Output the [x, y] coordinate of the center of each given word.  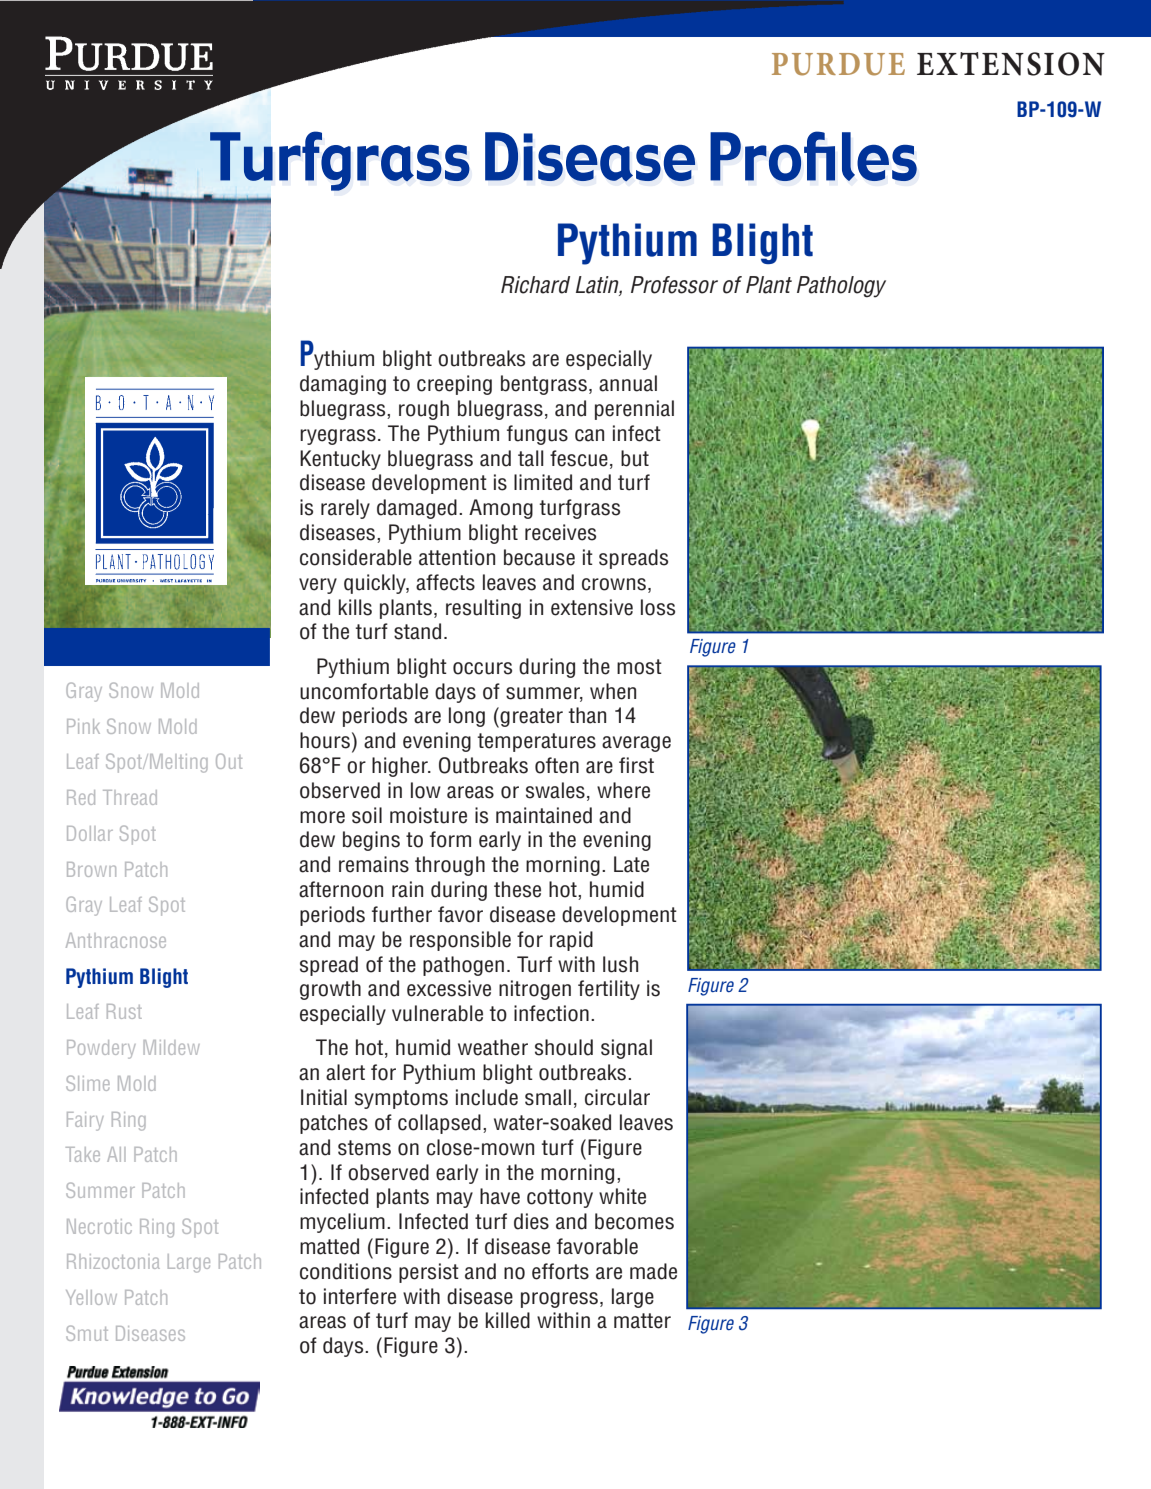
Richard [535, 285]
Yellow [91, 1297]
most [639, 667]
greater [531, 717]
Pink [83, 726]
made [653, 1271]
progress [559, 1300]
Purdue [838, 64]
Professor [674, 285]
